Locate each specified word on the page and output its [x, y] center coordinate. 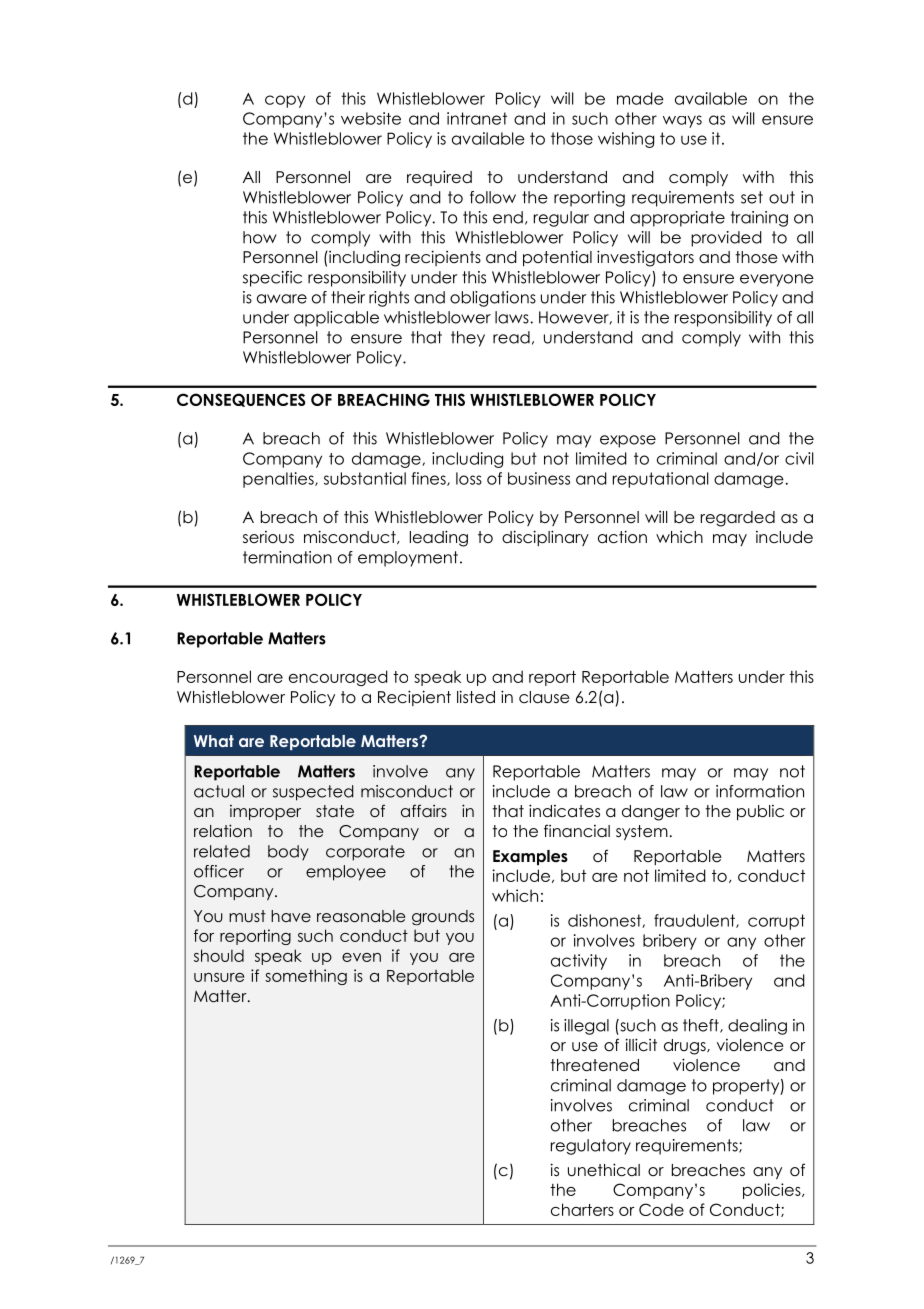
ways [682, 121]
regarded [738, 519]
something [306, 977]
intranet [477, 118]
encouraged [338, 678]
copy [285, 101]
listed [476, 697]
